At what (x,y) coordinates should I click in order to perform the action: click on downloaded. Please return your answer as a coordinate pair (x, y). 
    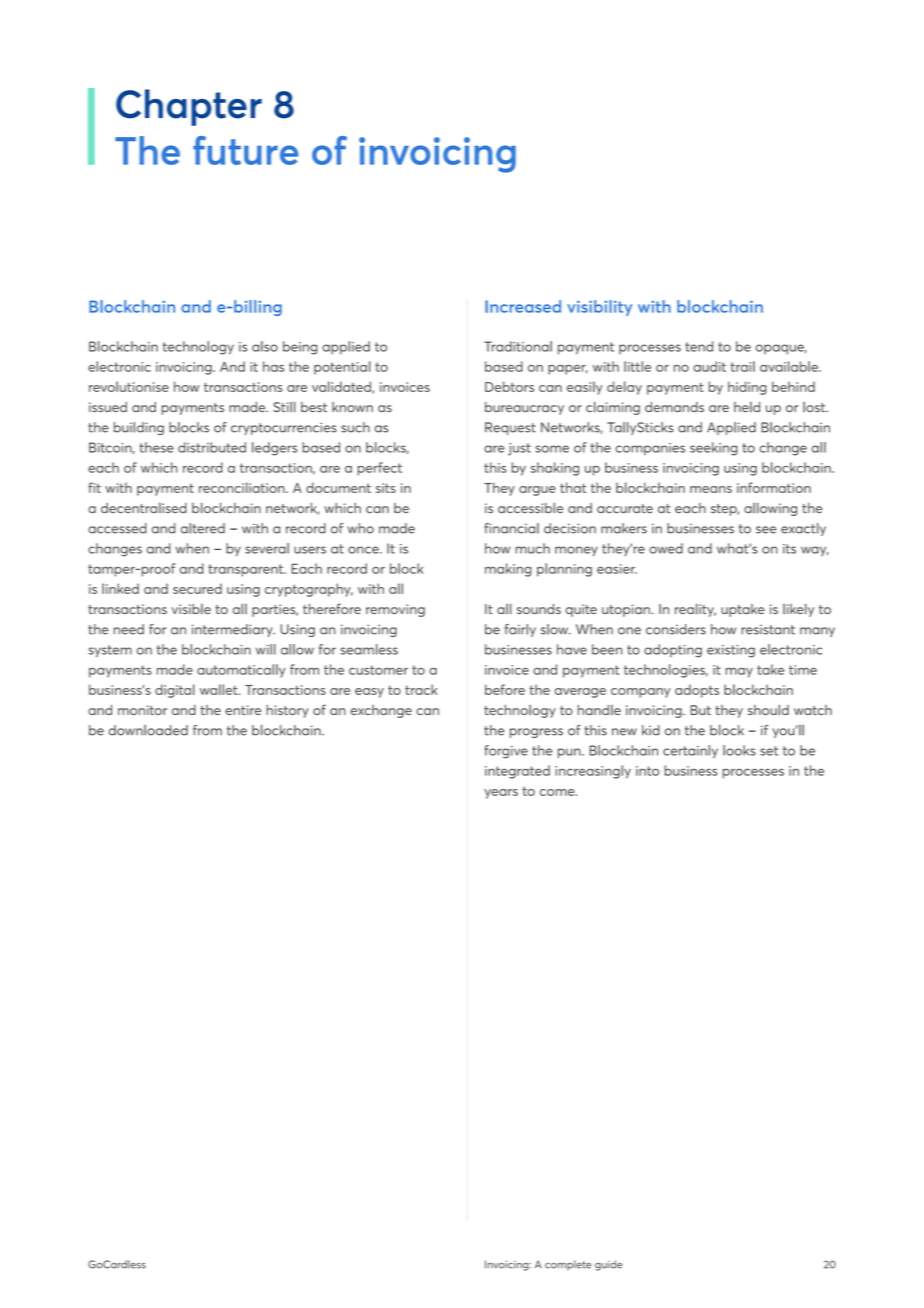
    Looking at the image, I should click on (148, 730).
